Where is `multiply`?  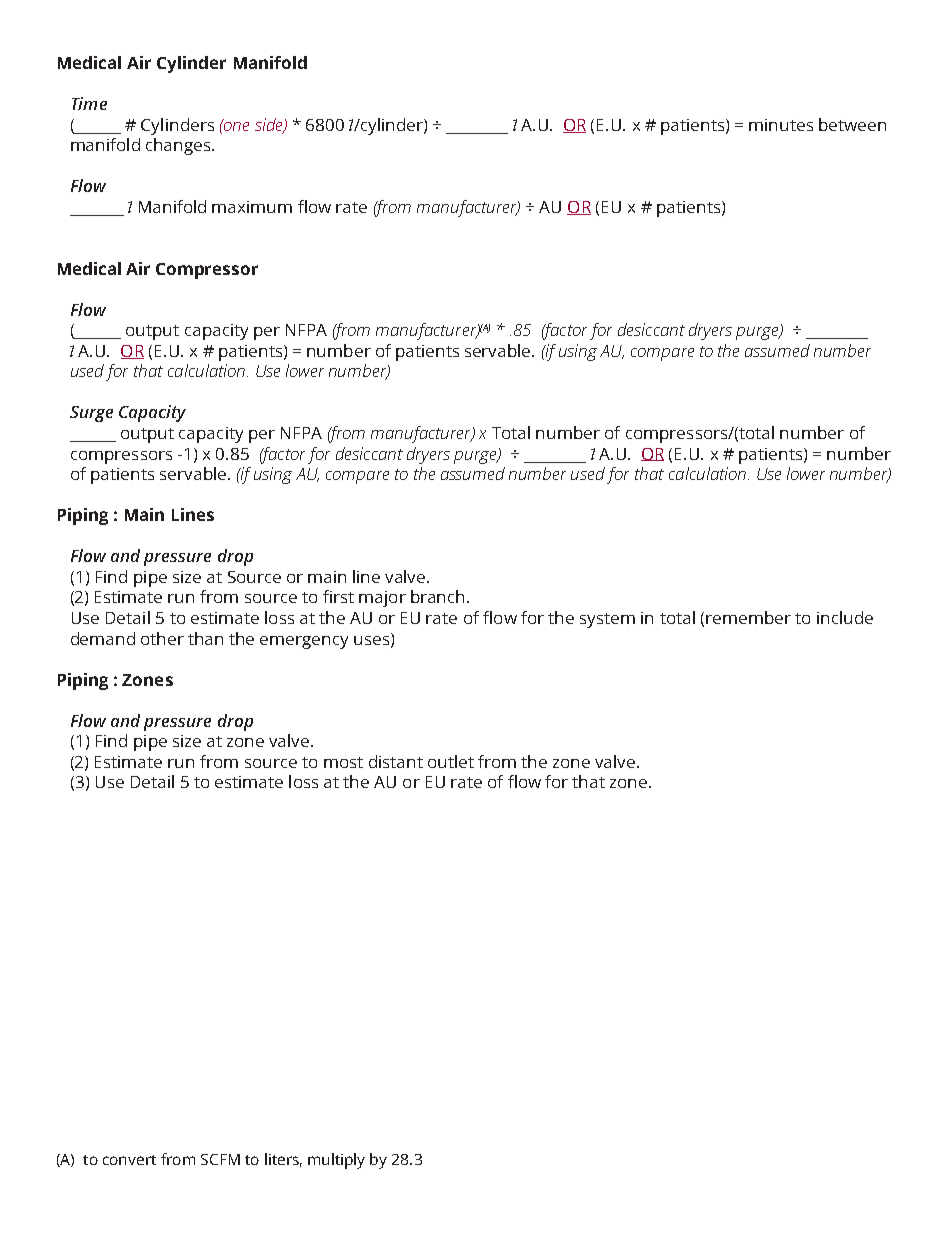 multiply is located at coordinates (336, 1161).
